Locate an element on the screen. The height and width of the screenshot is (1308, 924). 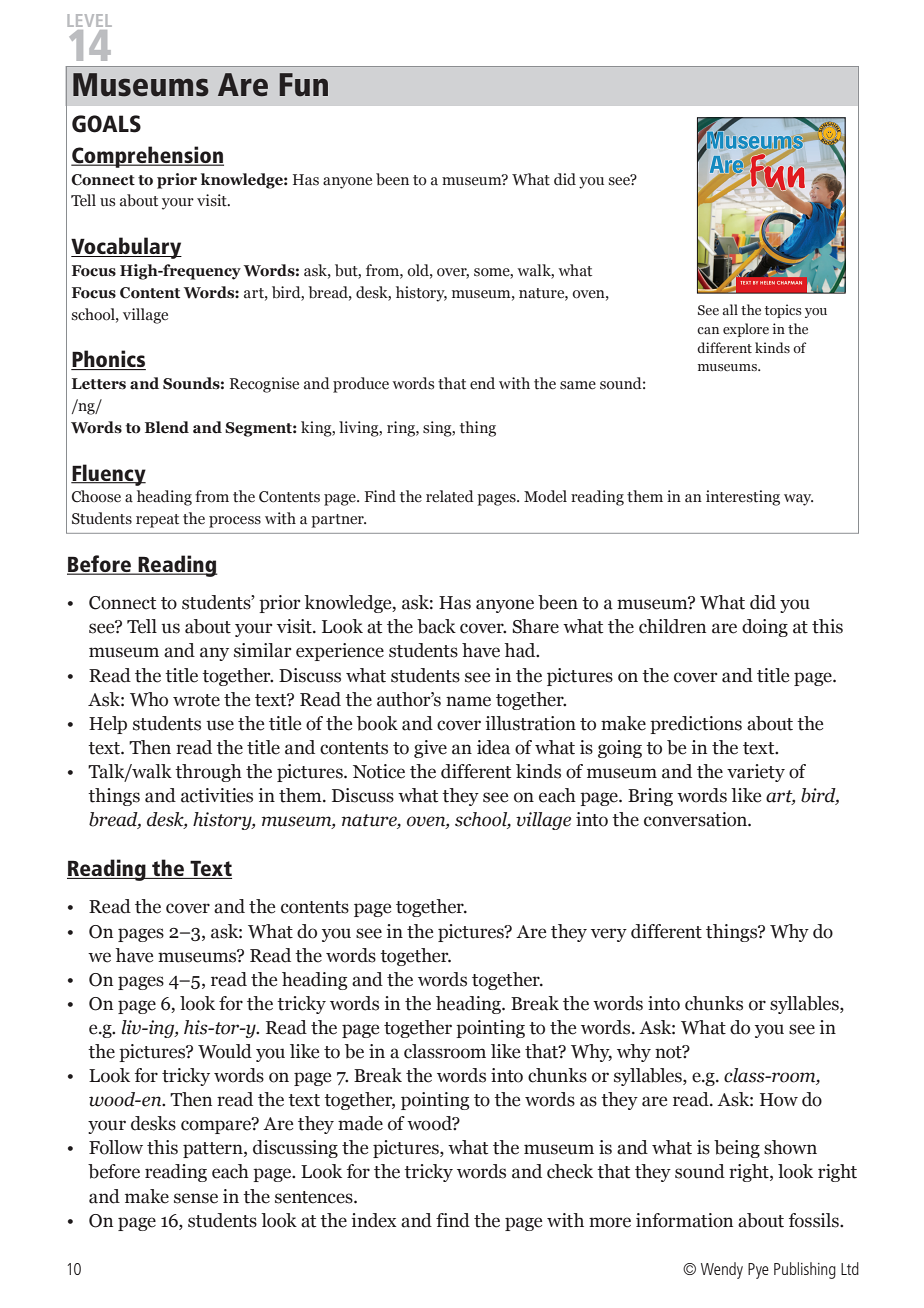
Fun is located at coordinates (304, 84).
